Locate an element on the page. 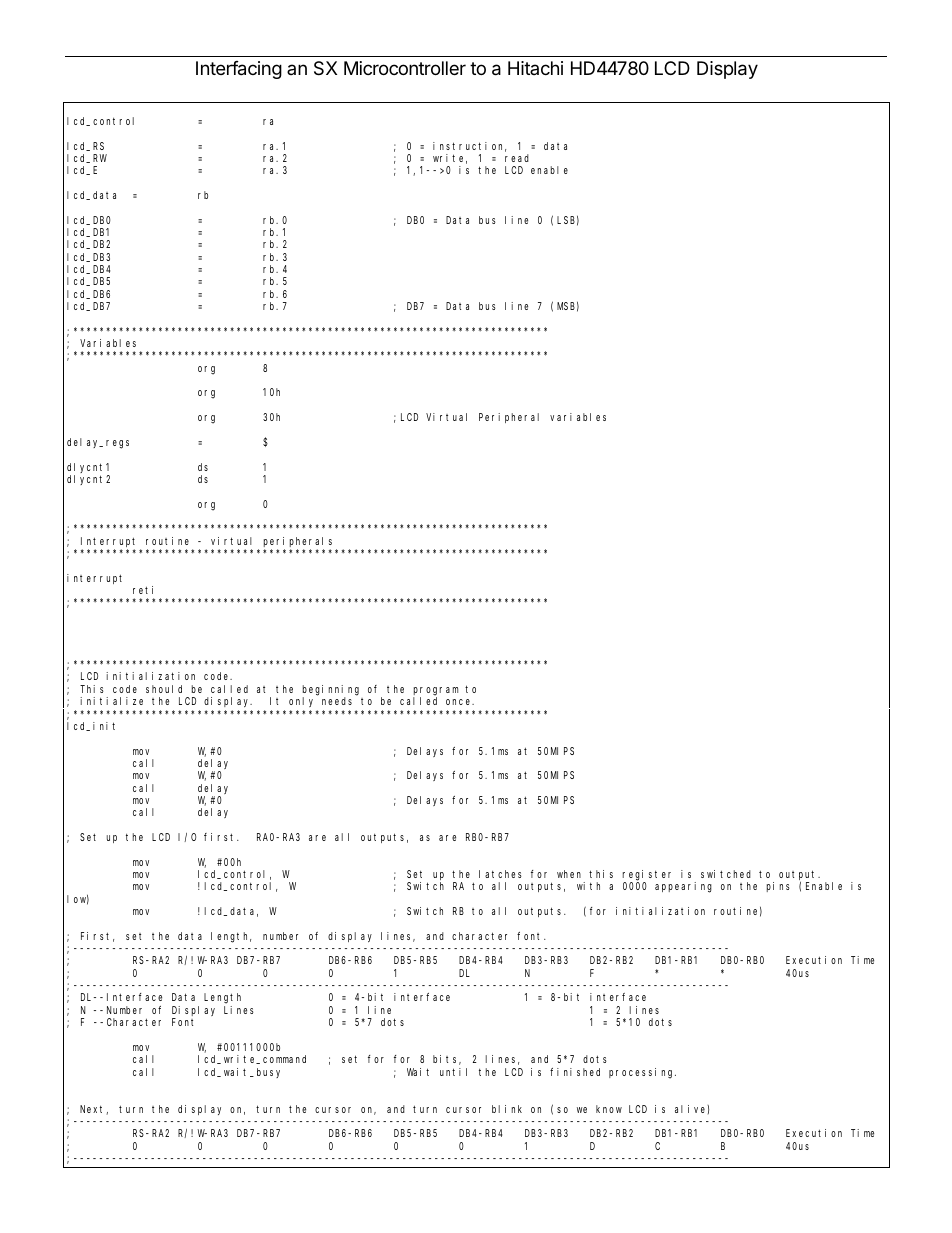 The width and height of the document is (952, 1233). blink is located at coordinates (507, 1109).
